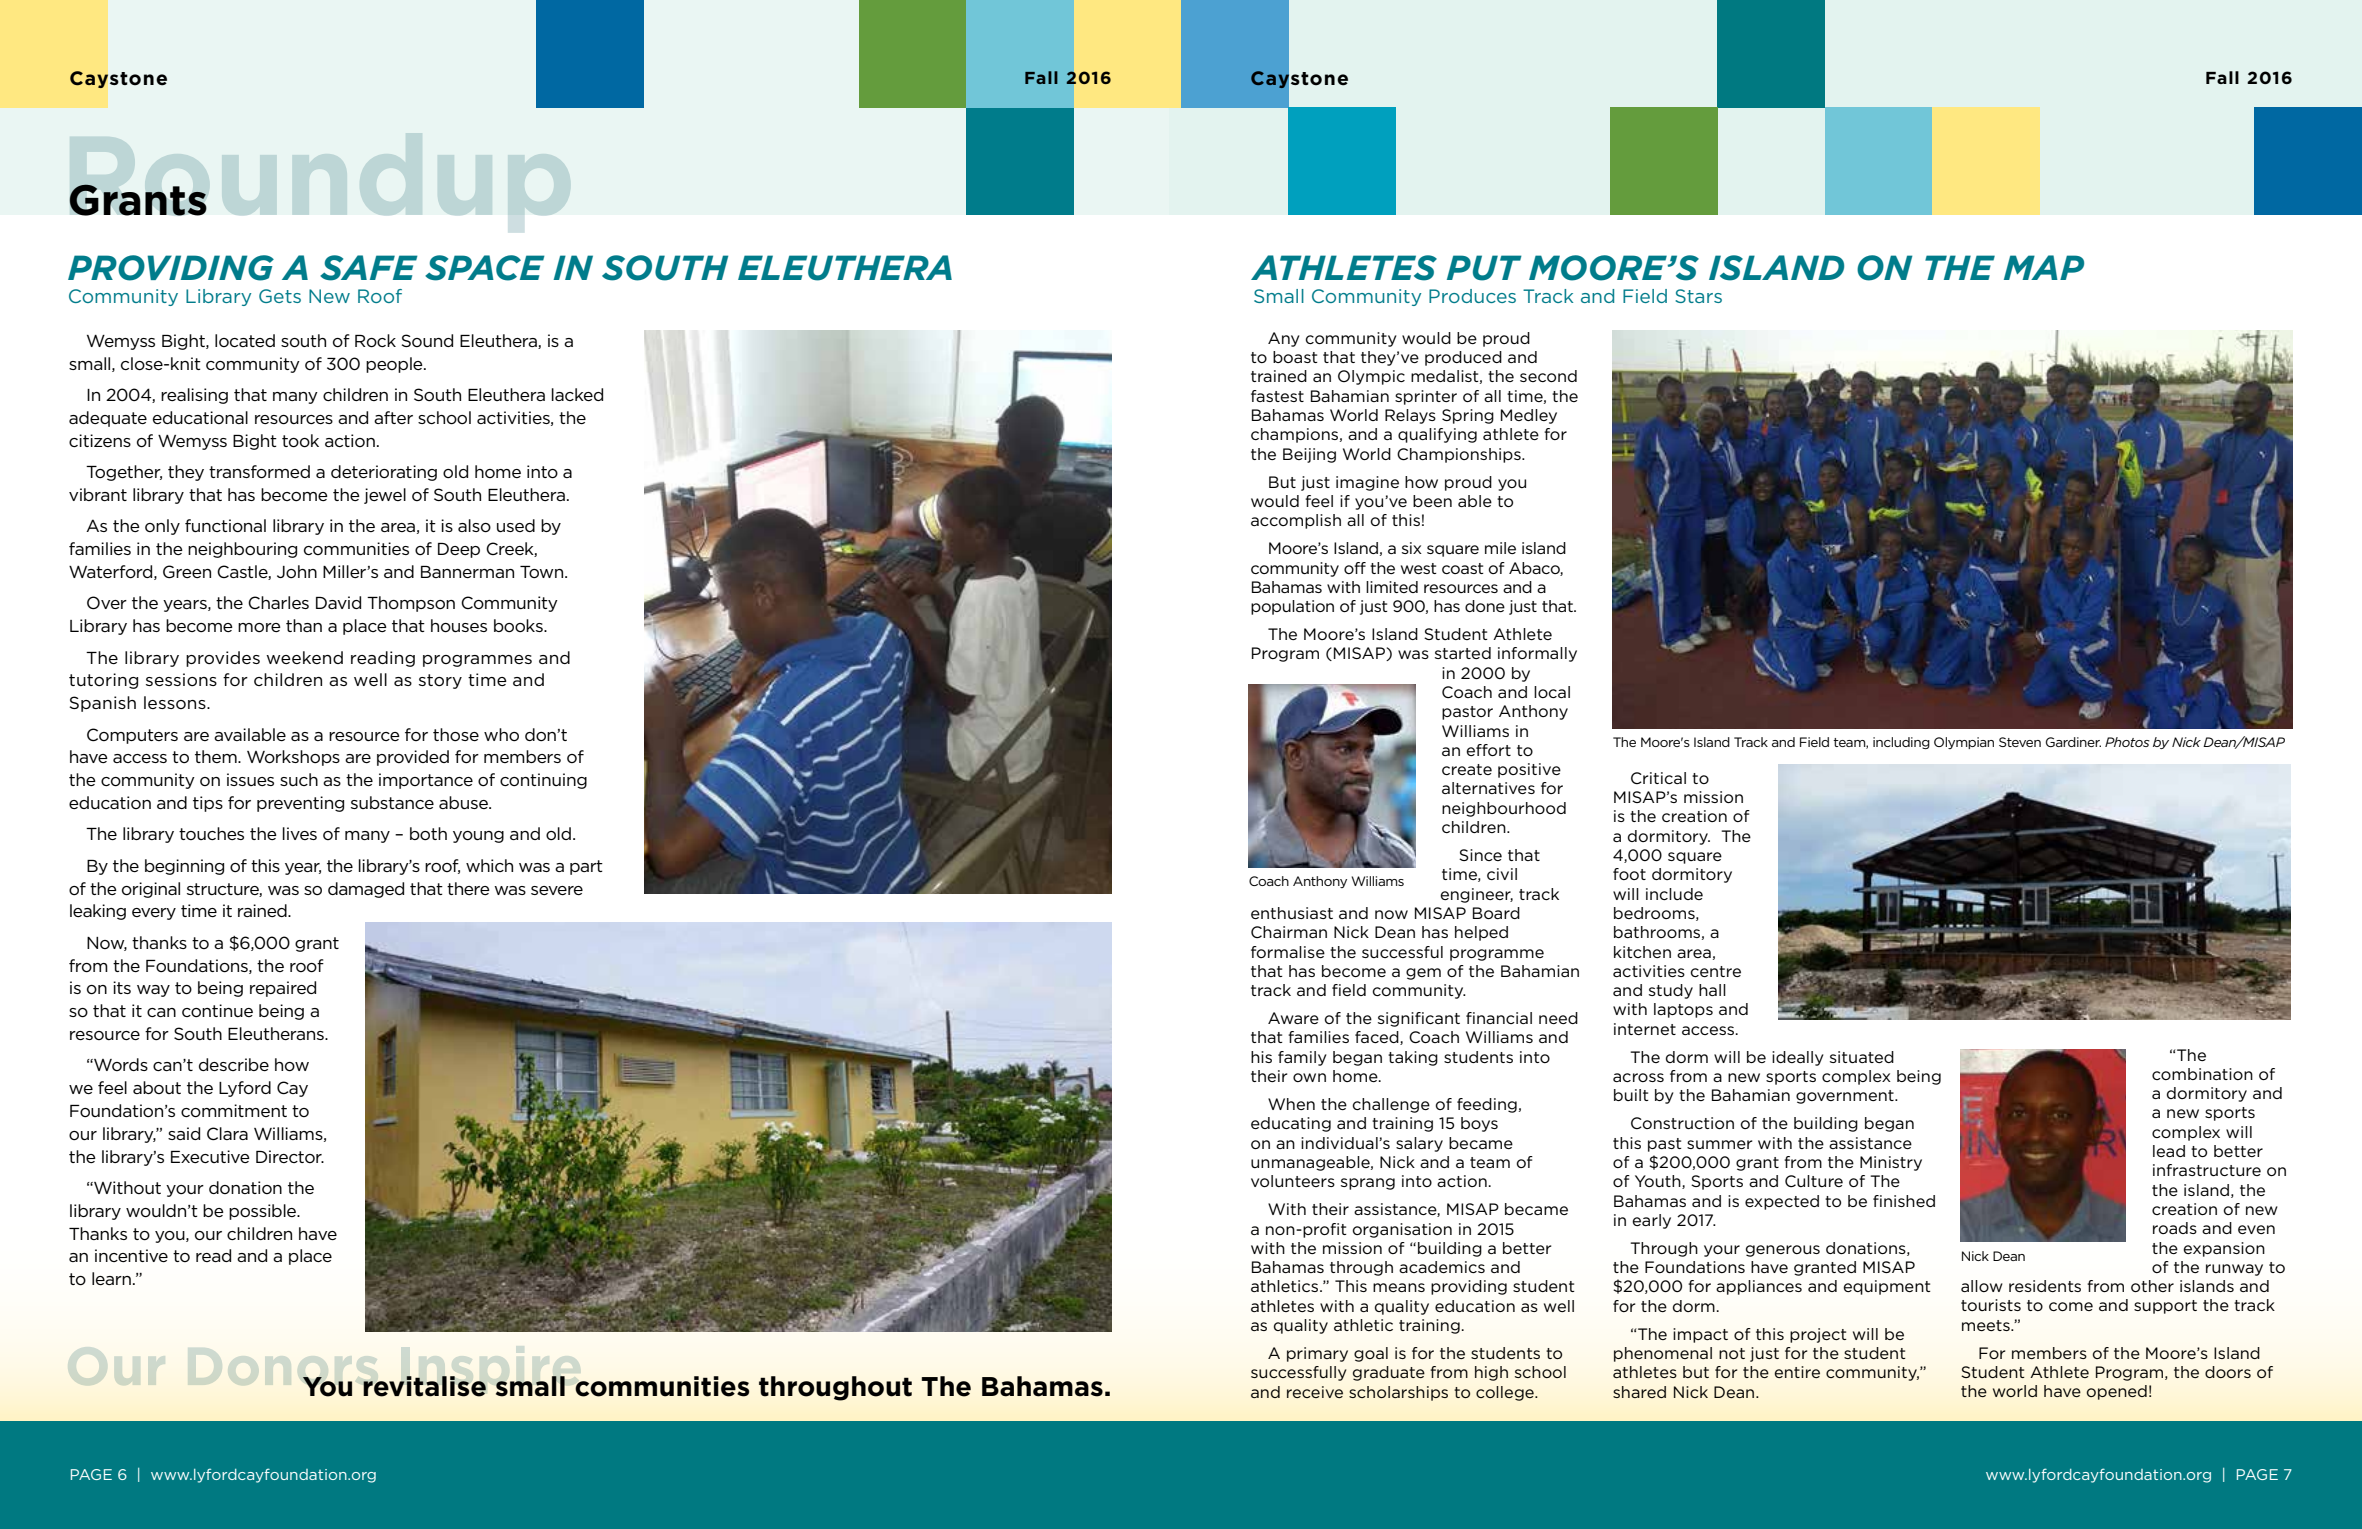 Image resolution: width=2362 pixels, height=1529 pixels. I want to click on boast, so click(1295, 357).
